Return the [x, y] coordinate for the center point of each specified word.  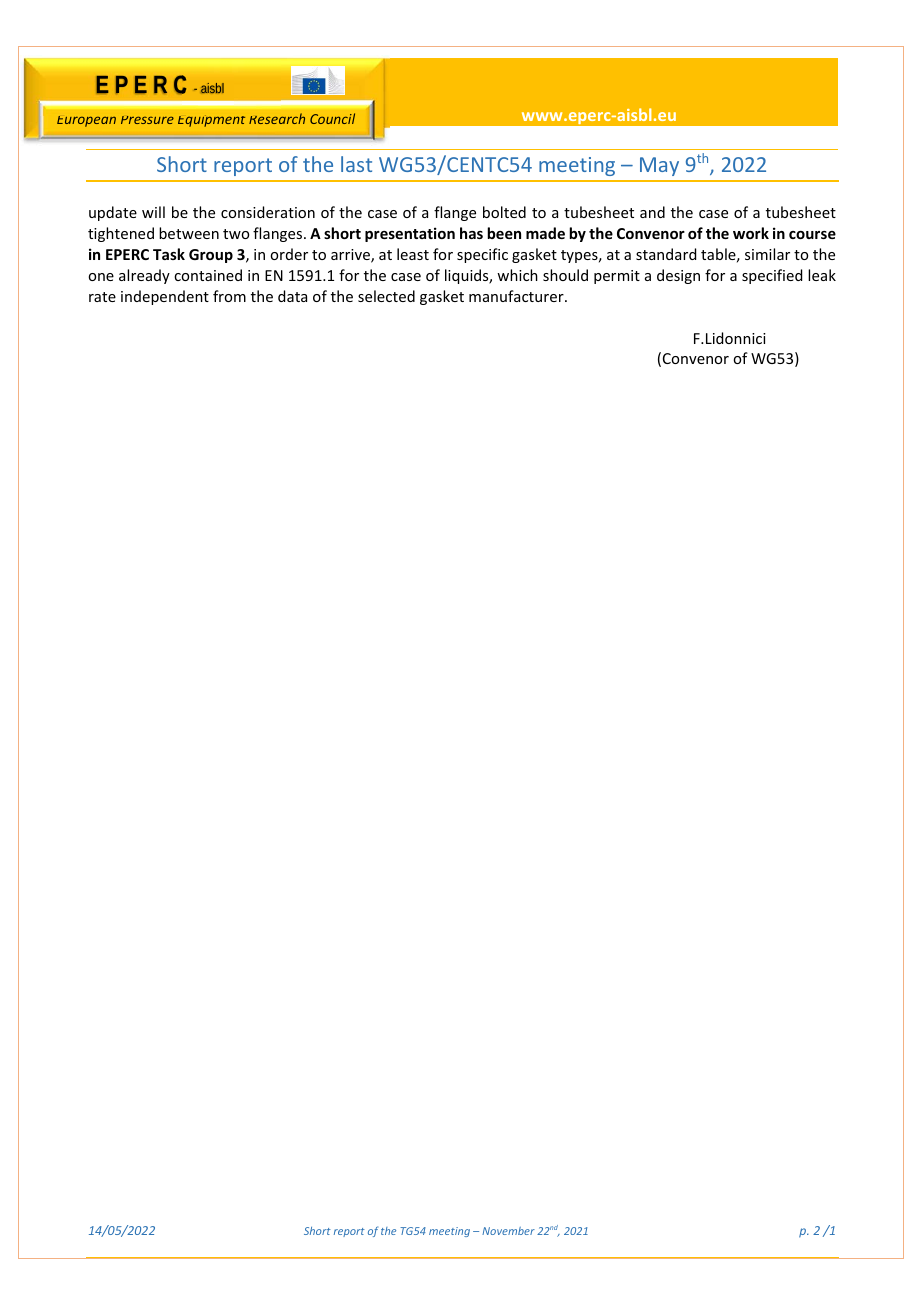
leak [822, 275]
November [508, 1231]
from [229, 296]
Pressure [147, 120]
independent [165, 297]
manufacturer [517, 296]
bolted [504, 212]
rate [102, 297]
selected [386, 296]
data [292, 296]
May [659, 166]
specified [772, 276]
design [678, 276]
